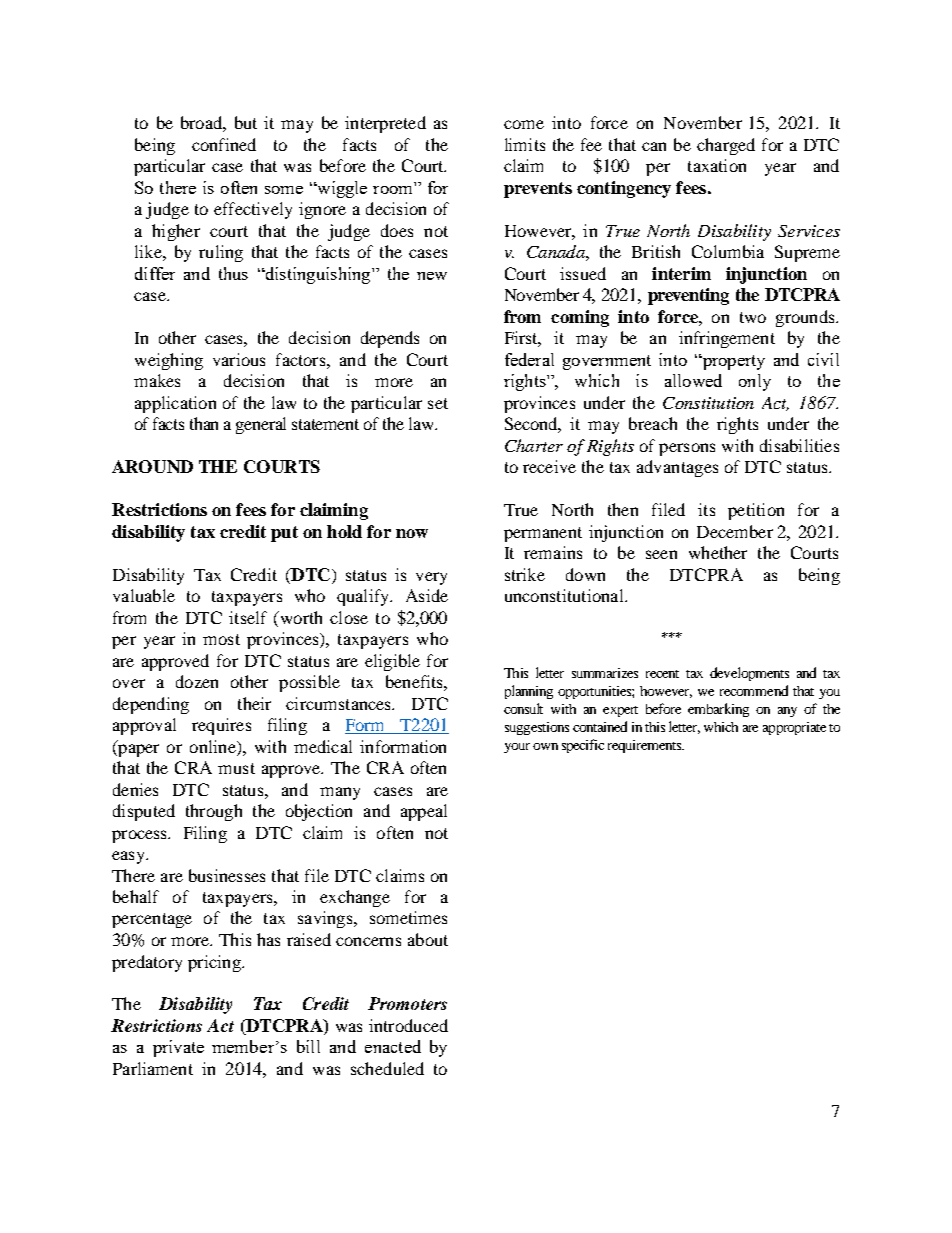  I want to click on charged, so click(726, 146).
